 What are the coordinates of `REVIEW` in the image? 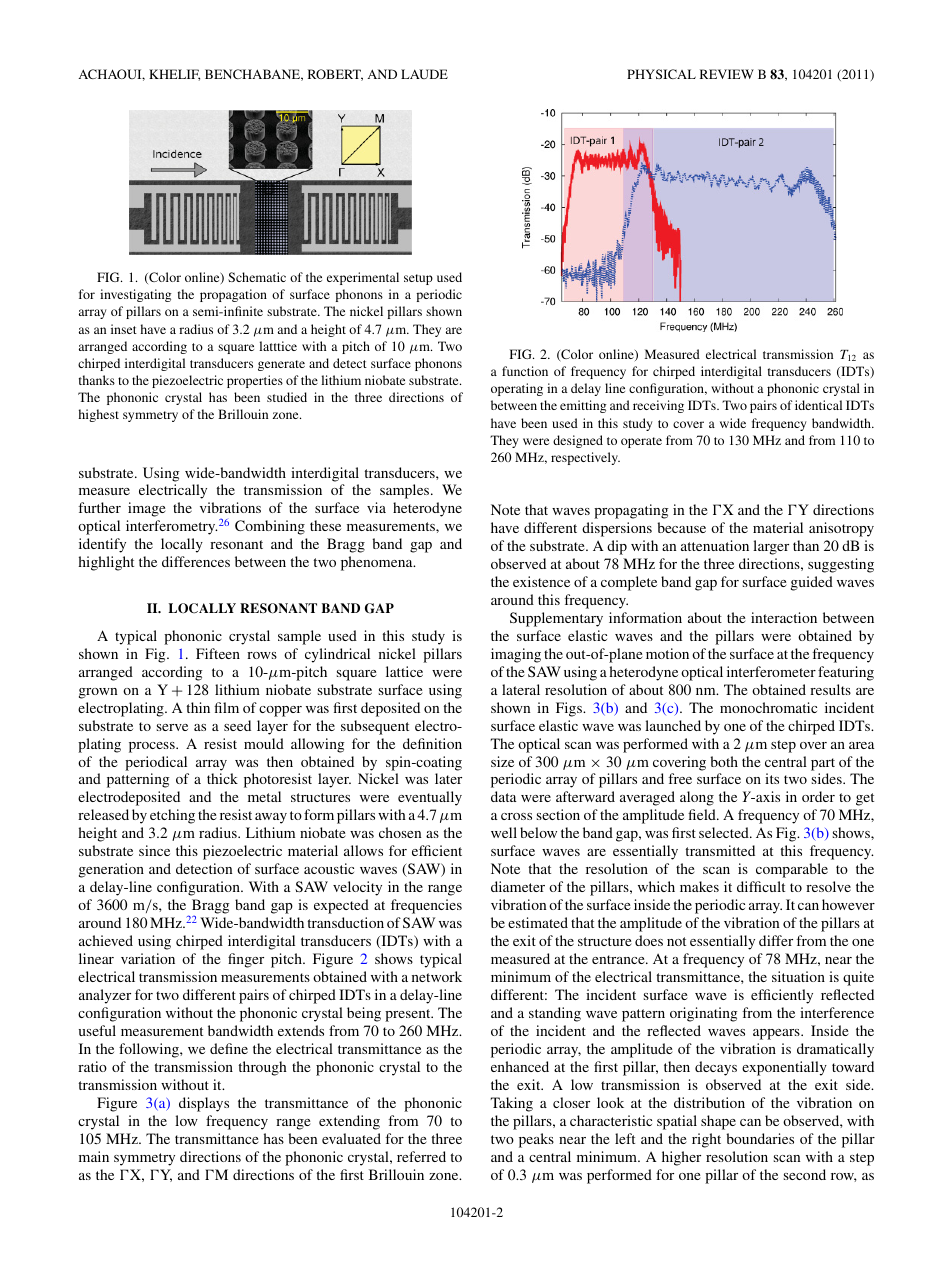 It's located at (727, 74).
